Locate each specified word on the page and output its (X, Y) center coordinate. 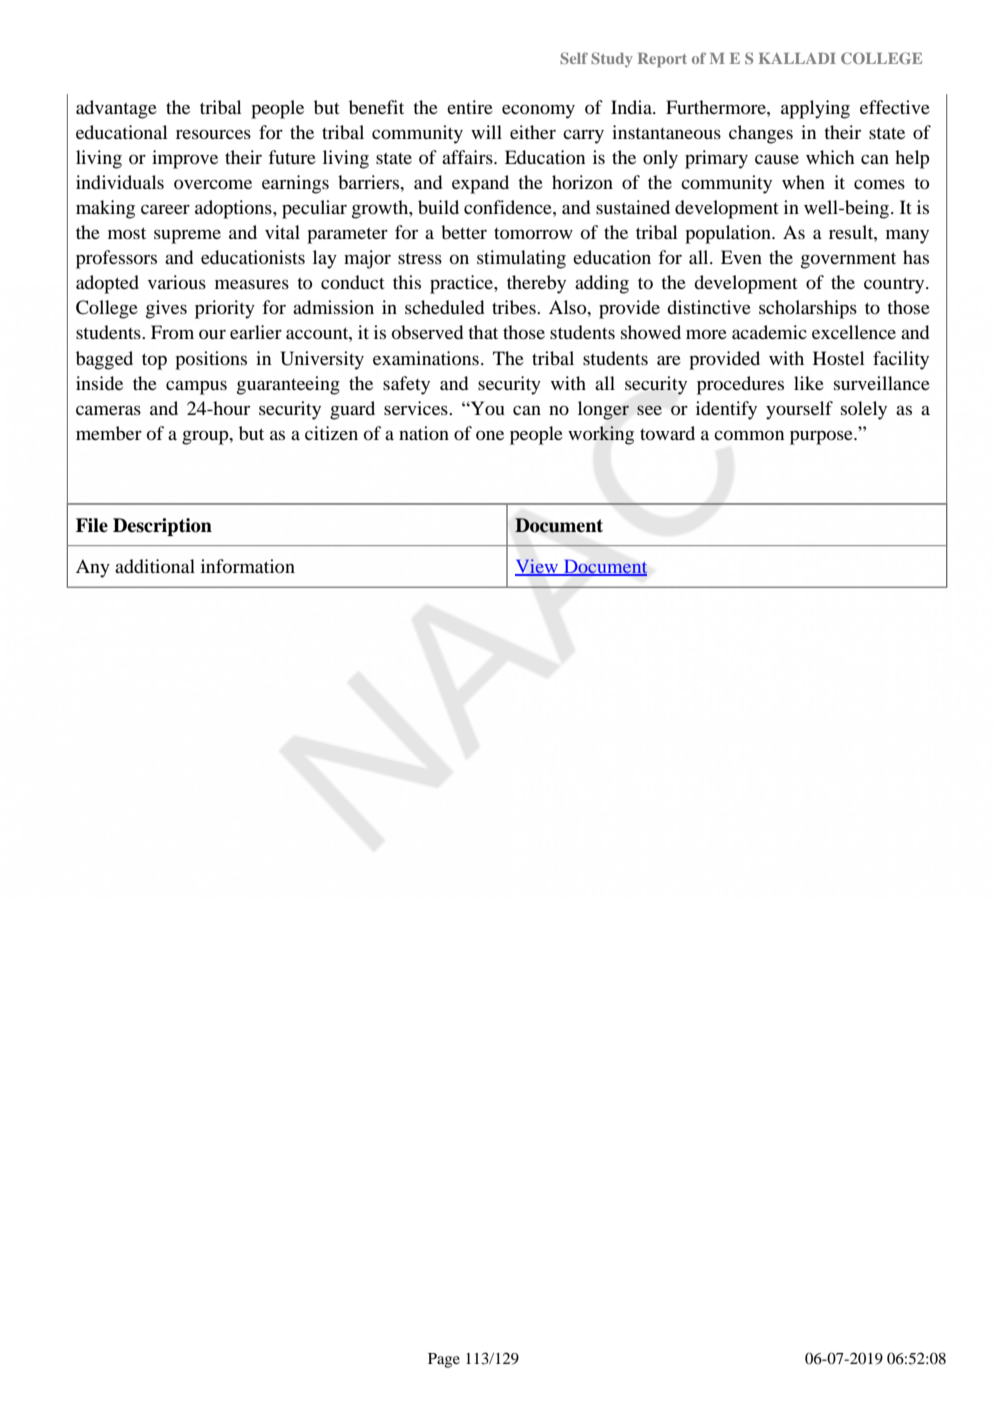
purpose (822, 437)
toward (667, 433)
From (172, 332)
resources (213, 134)
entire (470, 107)
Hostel (839, 358)
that (483, 332)
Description (162, 527)
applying (815, 109)
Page (444, 1360)
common (749, 435)
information (248, 566)
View (538, 567)
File (92, 525)
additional (155, 566)
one (490, 435)
